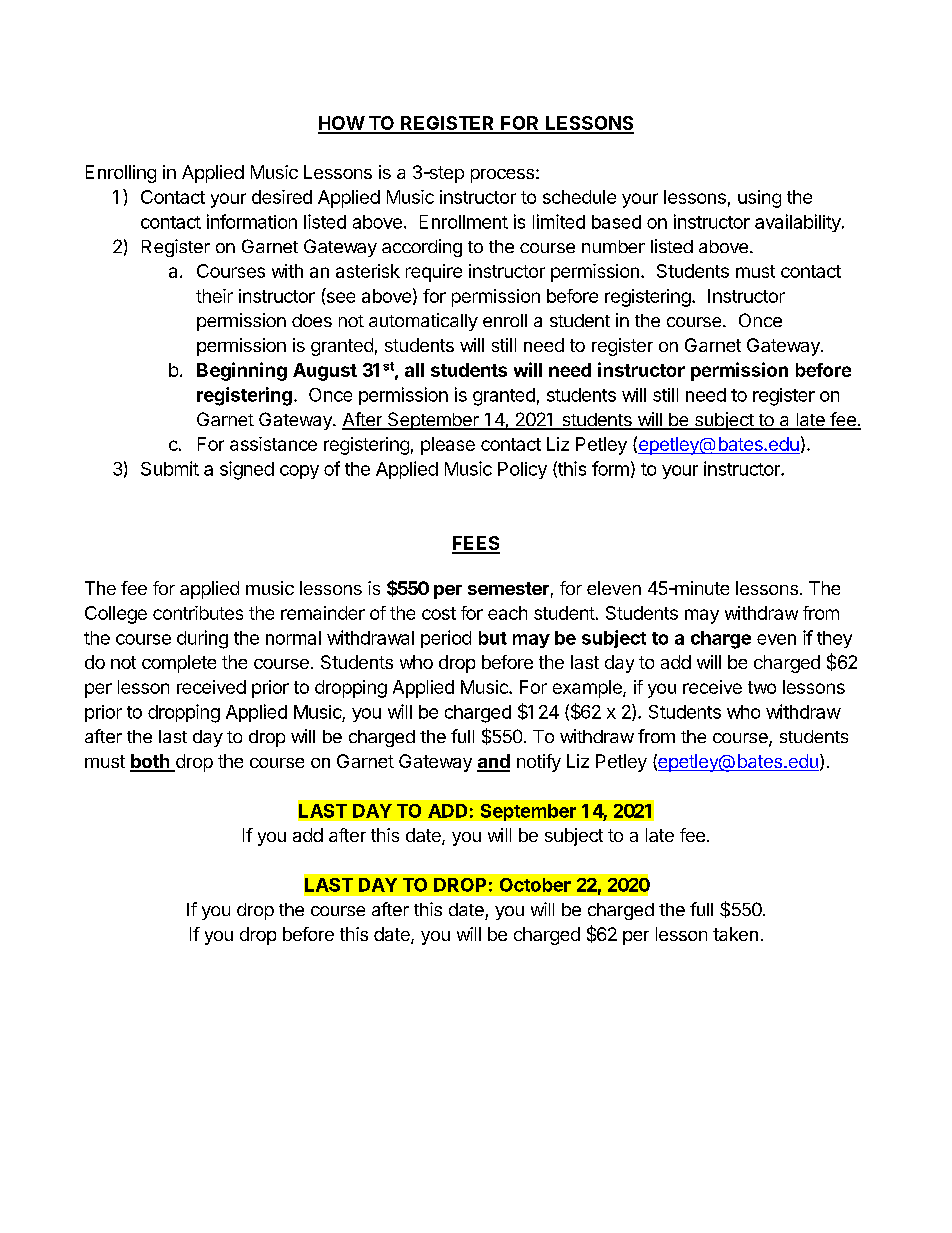  What do you see at coordinates (762, 687) in the screenshot?
I see `two` at bounding box center [762, 687].
